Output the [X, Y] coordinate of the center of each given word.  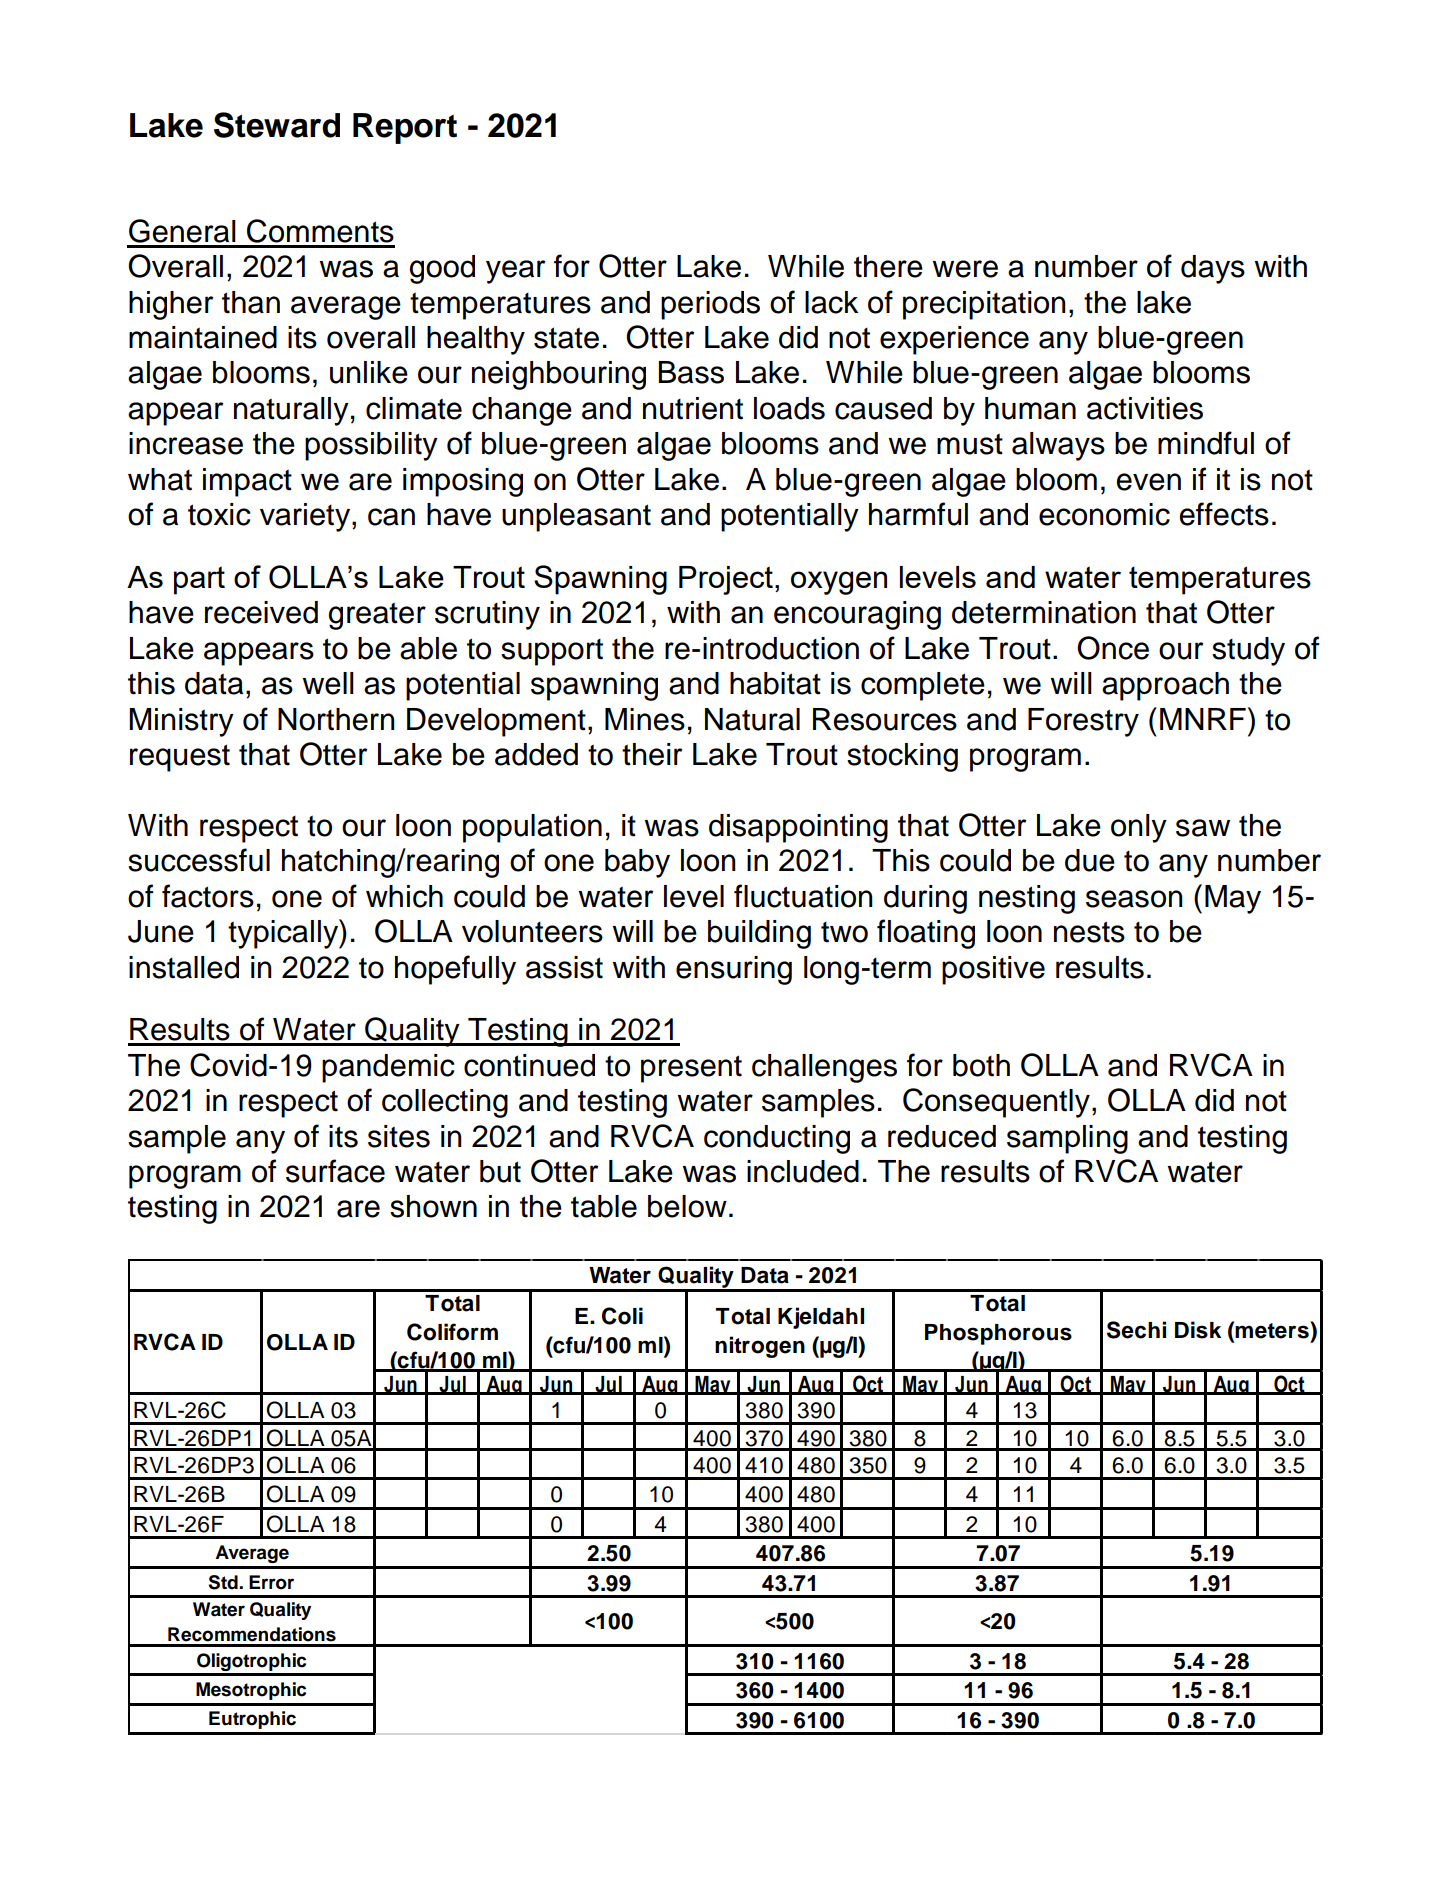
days [1213, 269]
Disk [1198, 1330]
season [1134, 899]
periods [710, 305]
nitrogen [760, 1347]
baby [637, 863]
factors [208, 896]
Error [271, 1582]
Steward [277, 125]
